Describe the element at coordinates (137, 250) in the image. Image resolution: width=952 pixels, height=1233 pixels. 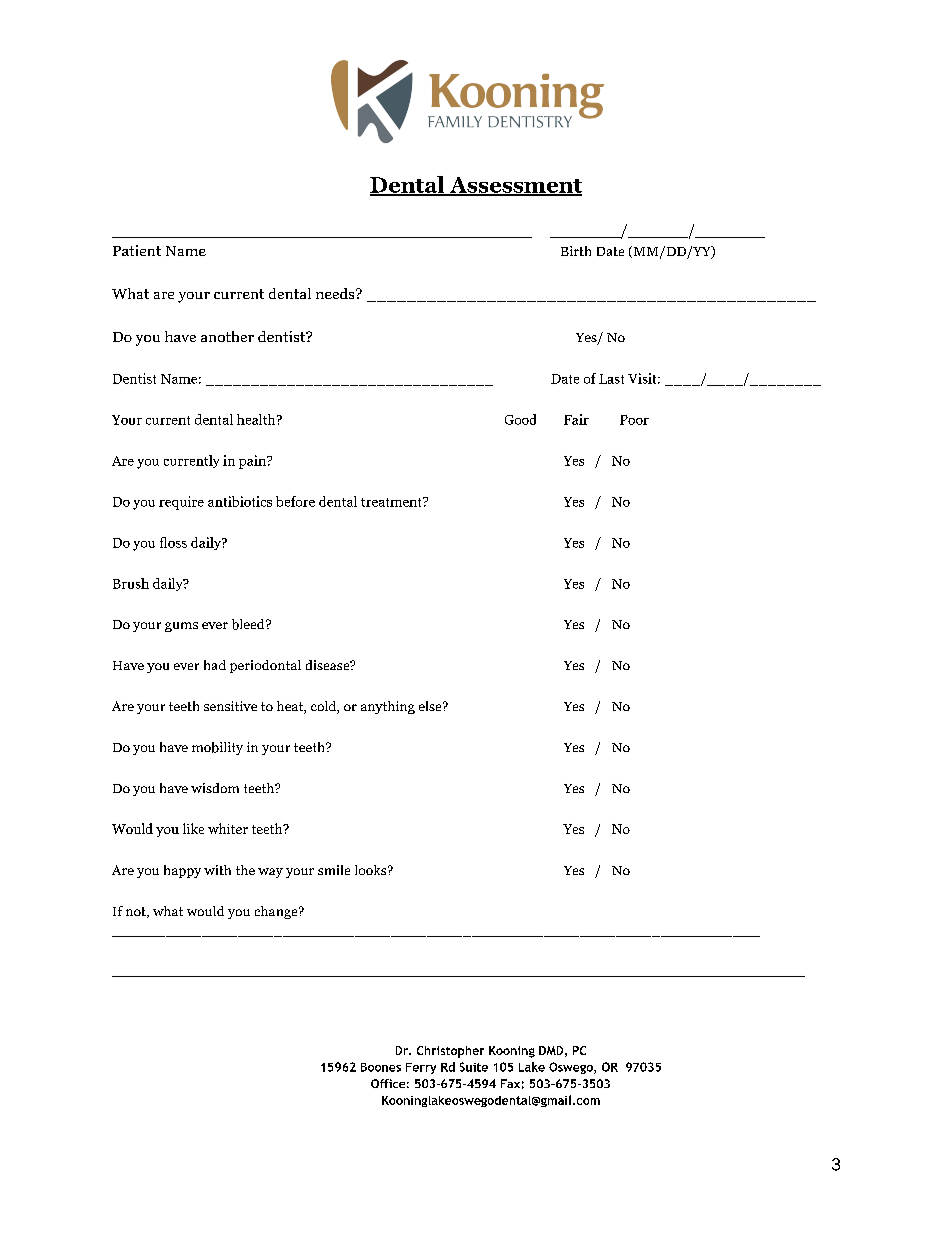
I see `Patient` at that location.
